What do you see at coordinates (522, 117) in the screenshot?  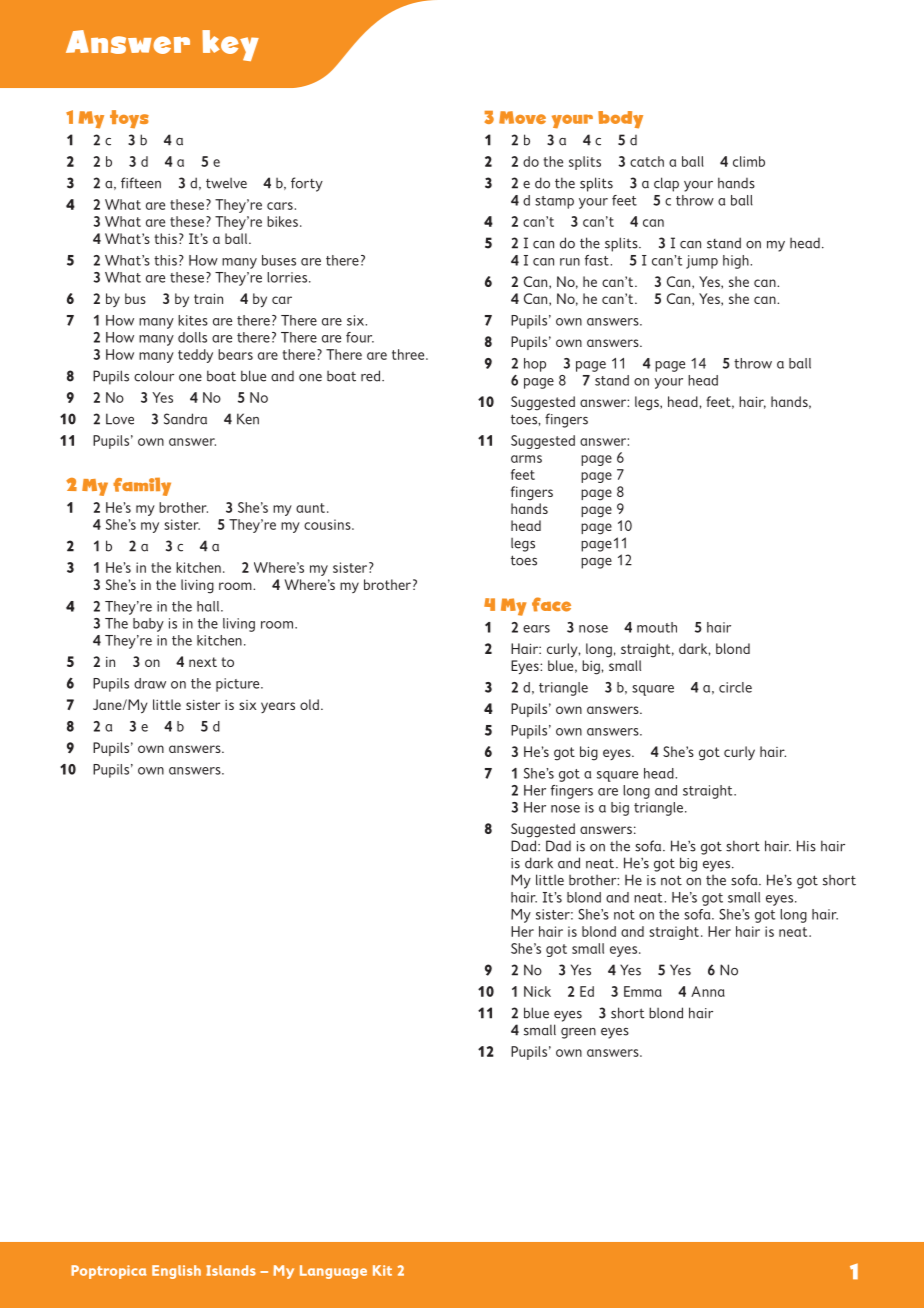 I see `Move` at bounding box center [522, 117].
